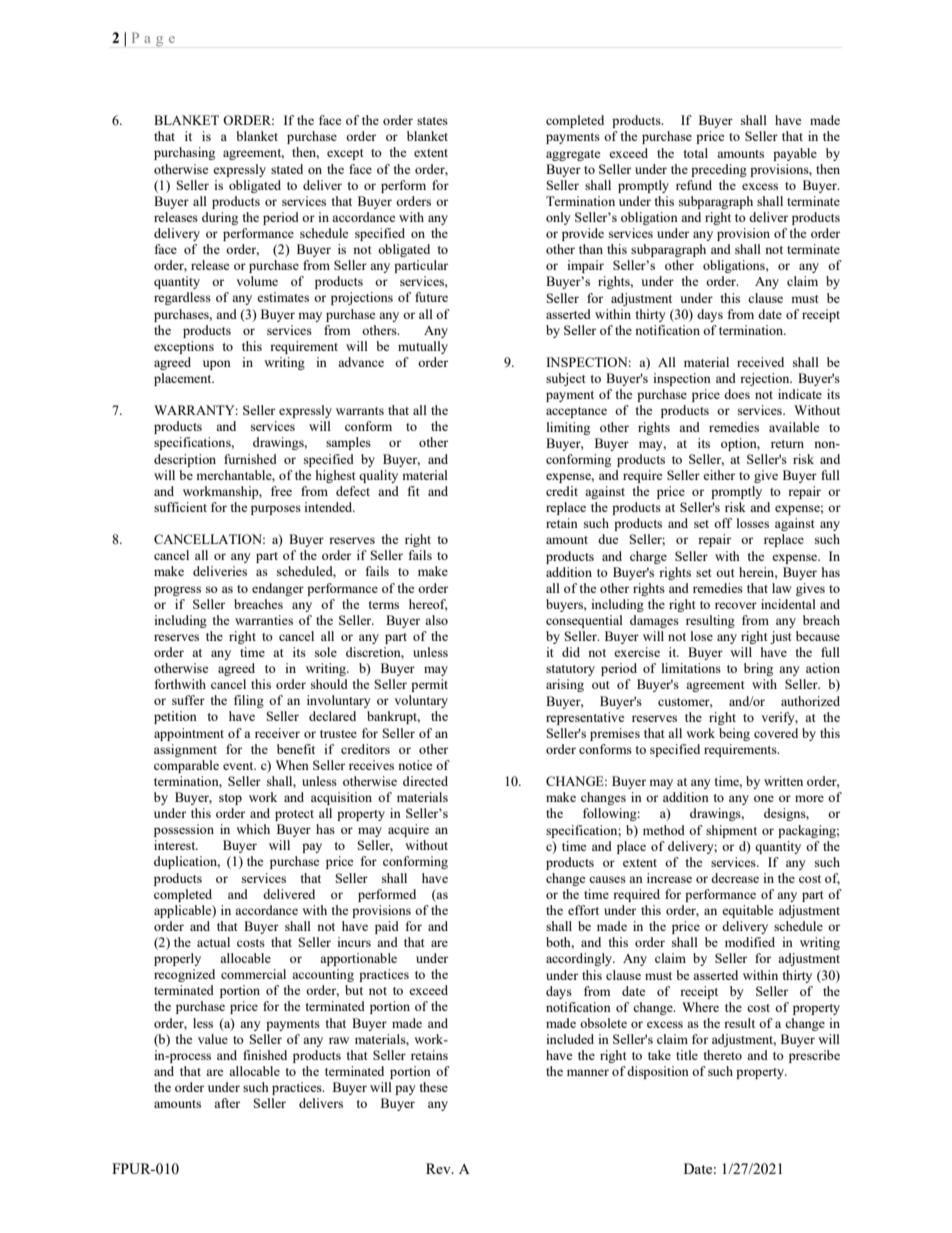 The height and width of the screenshot is (1233, 952). I want to click on after, so click(227, 1103).
